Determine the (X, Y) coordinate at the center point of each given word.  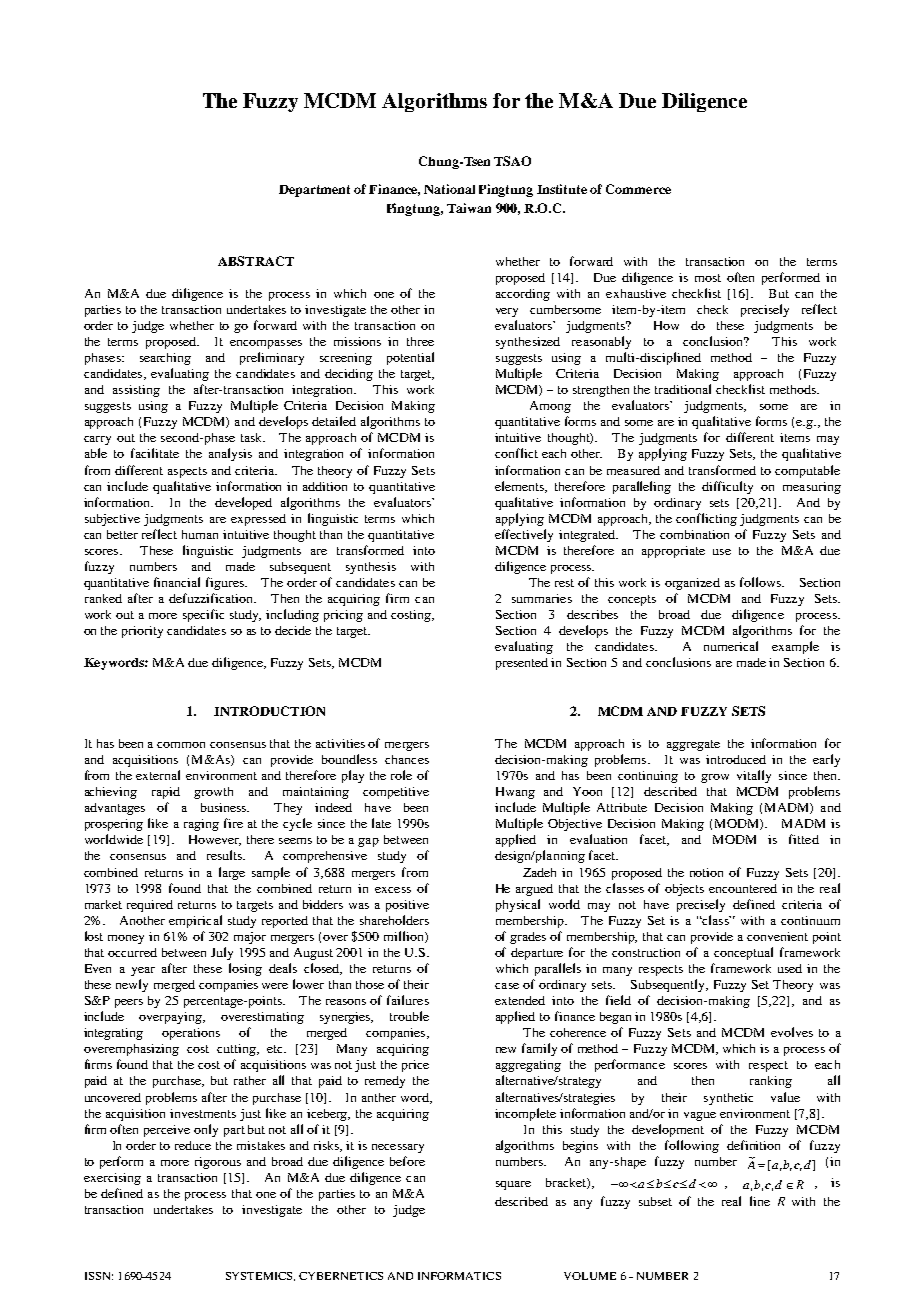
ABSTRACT (256, 261)
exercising (112, 1179)
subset (655, 1201)
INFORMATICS (459, 1276)
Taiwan (469, 208)
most (708, 278)
